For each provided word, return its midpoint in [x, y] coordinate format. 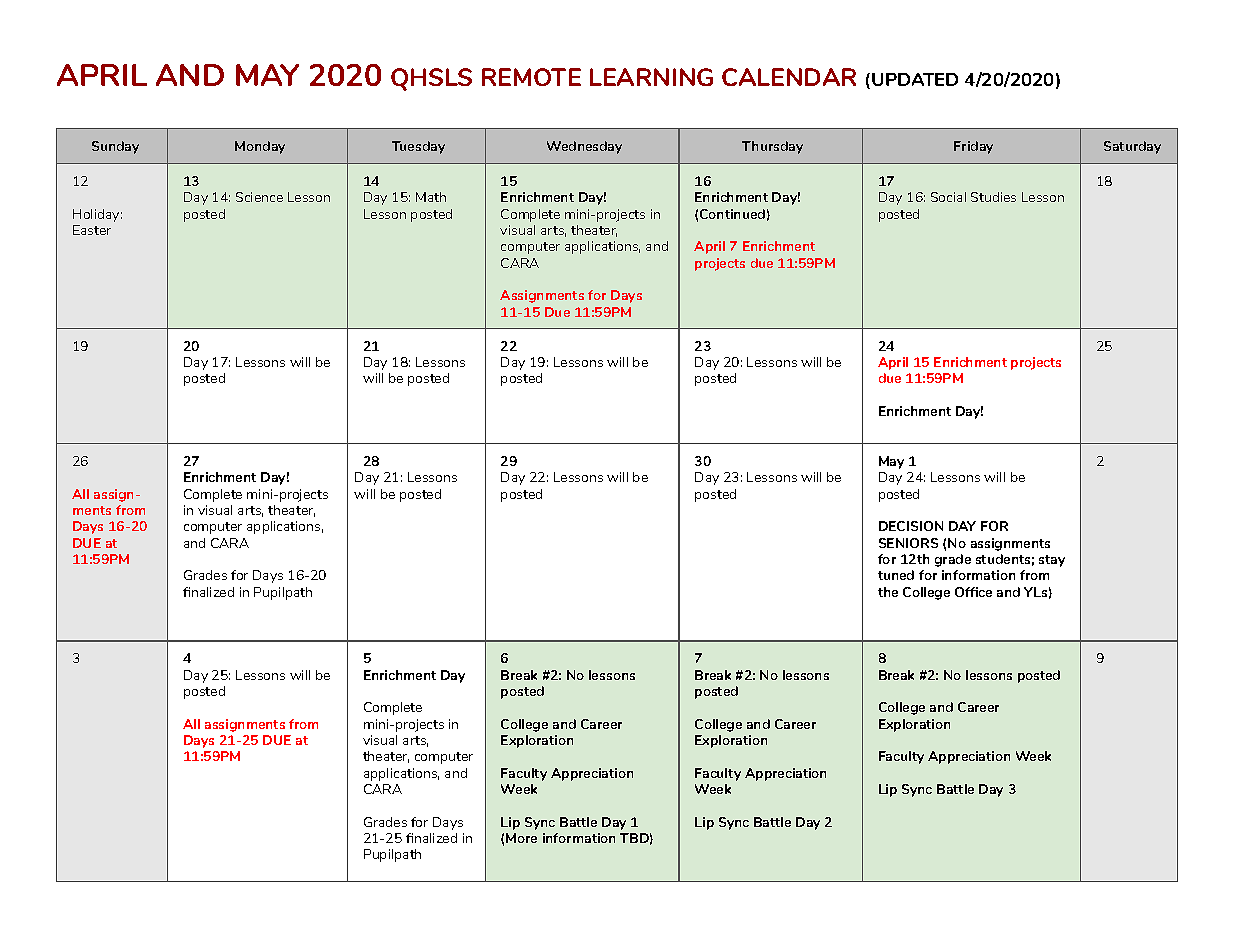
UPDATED [915, 79]
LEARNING [651, 77]
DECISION [911, 526]
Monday [260, 147]
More [521, 838]
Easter [92, 230]
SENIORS [908, 543]
